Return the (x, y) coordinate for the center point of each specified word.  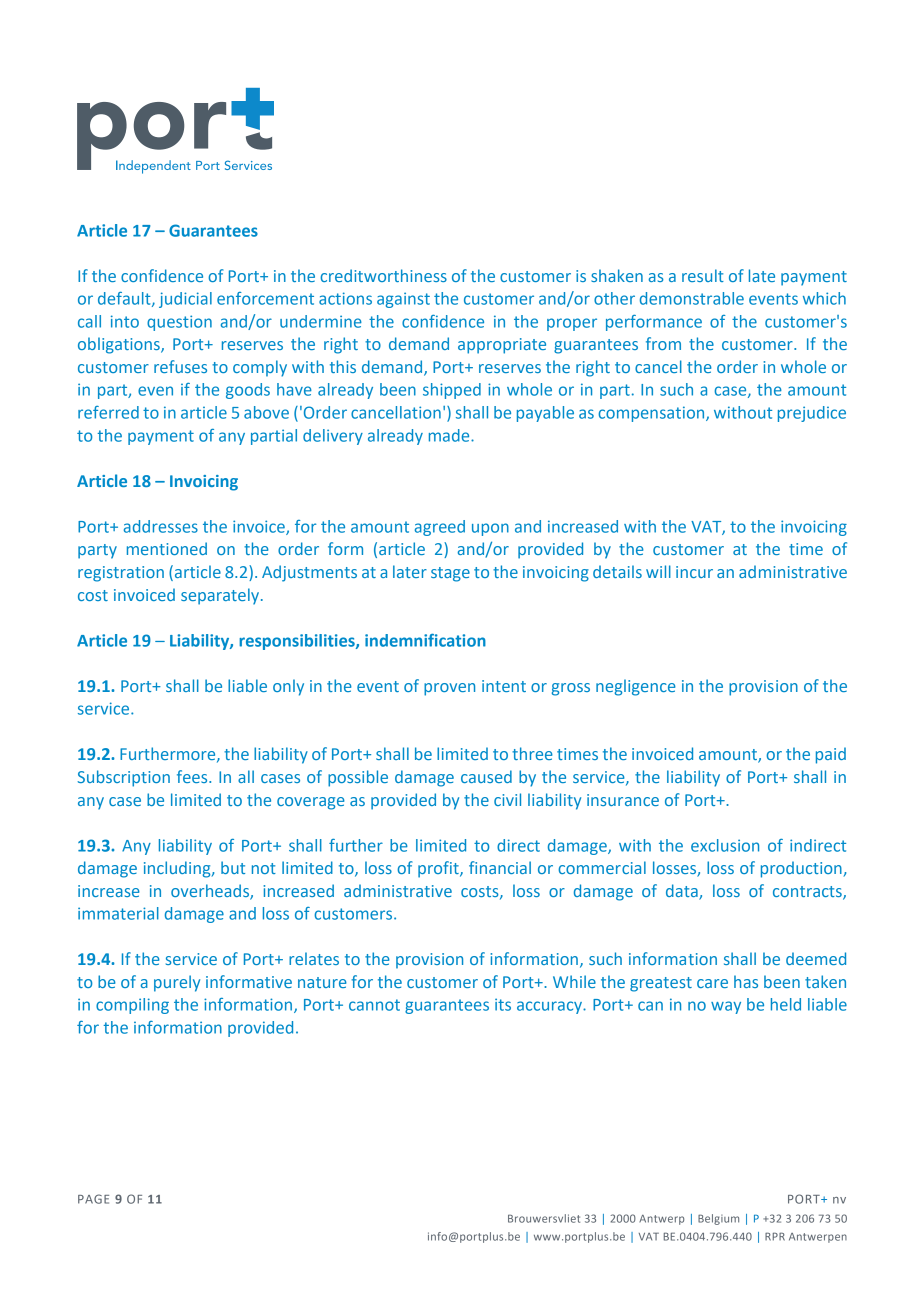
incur (694, 572)
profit (439, 869)
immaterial (118, 913)
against (403, 300)
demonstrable (692, 298)
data (683, 891)
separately (221, 596)
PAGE (93, 1199)
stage (450, 574)
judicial (185, 300)
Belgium (718, 1219)
